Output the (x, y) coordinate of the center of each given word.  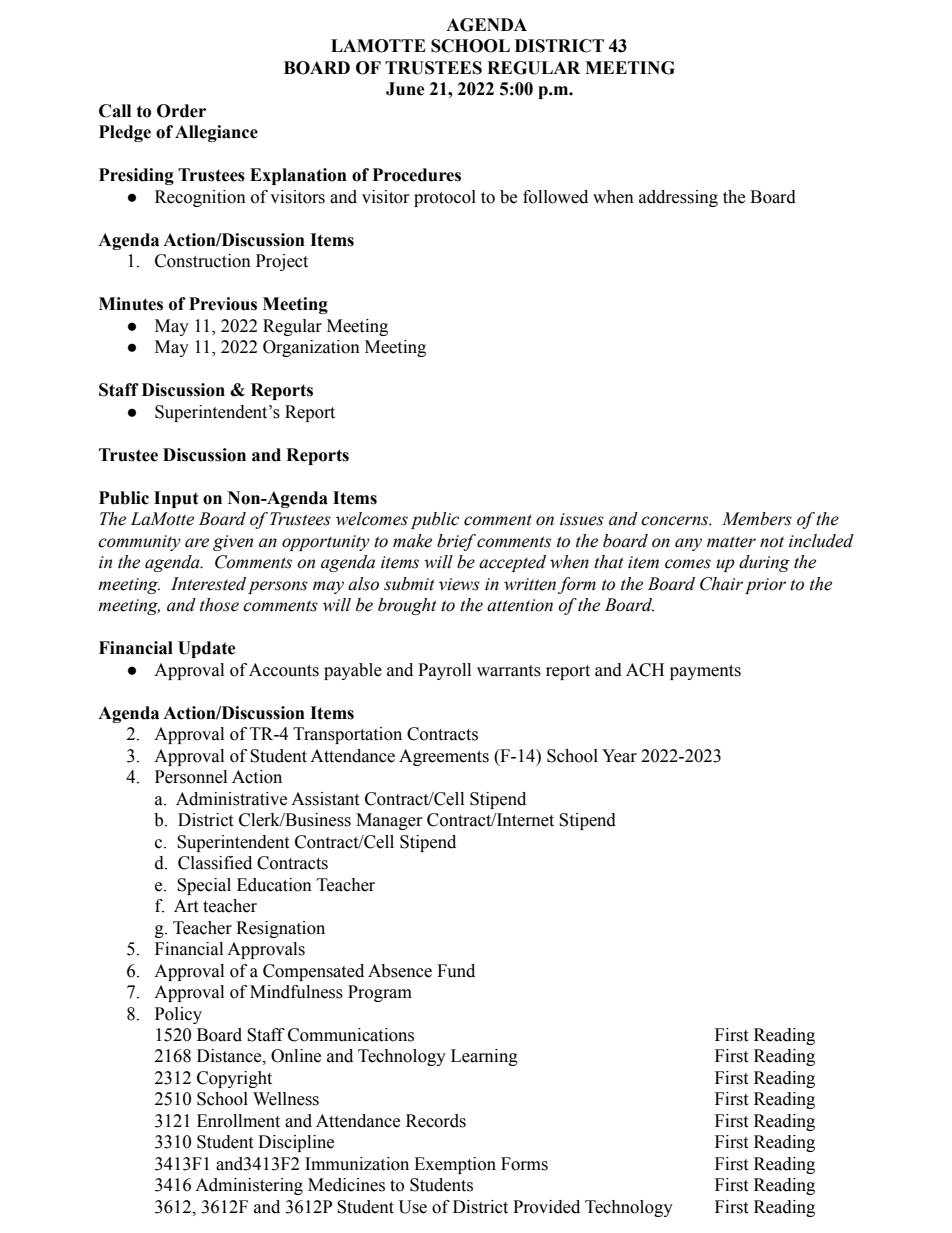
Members (757, 519)
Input (176, 499)
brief (456, 542)
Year (619, 756)
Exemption (455, 1165)
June (405, 89)
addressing (678, 198)
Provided (546, 1207)
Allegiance (216, 133)
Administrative (231, 799)
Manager (389, 821)
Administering (249, 1186)
